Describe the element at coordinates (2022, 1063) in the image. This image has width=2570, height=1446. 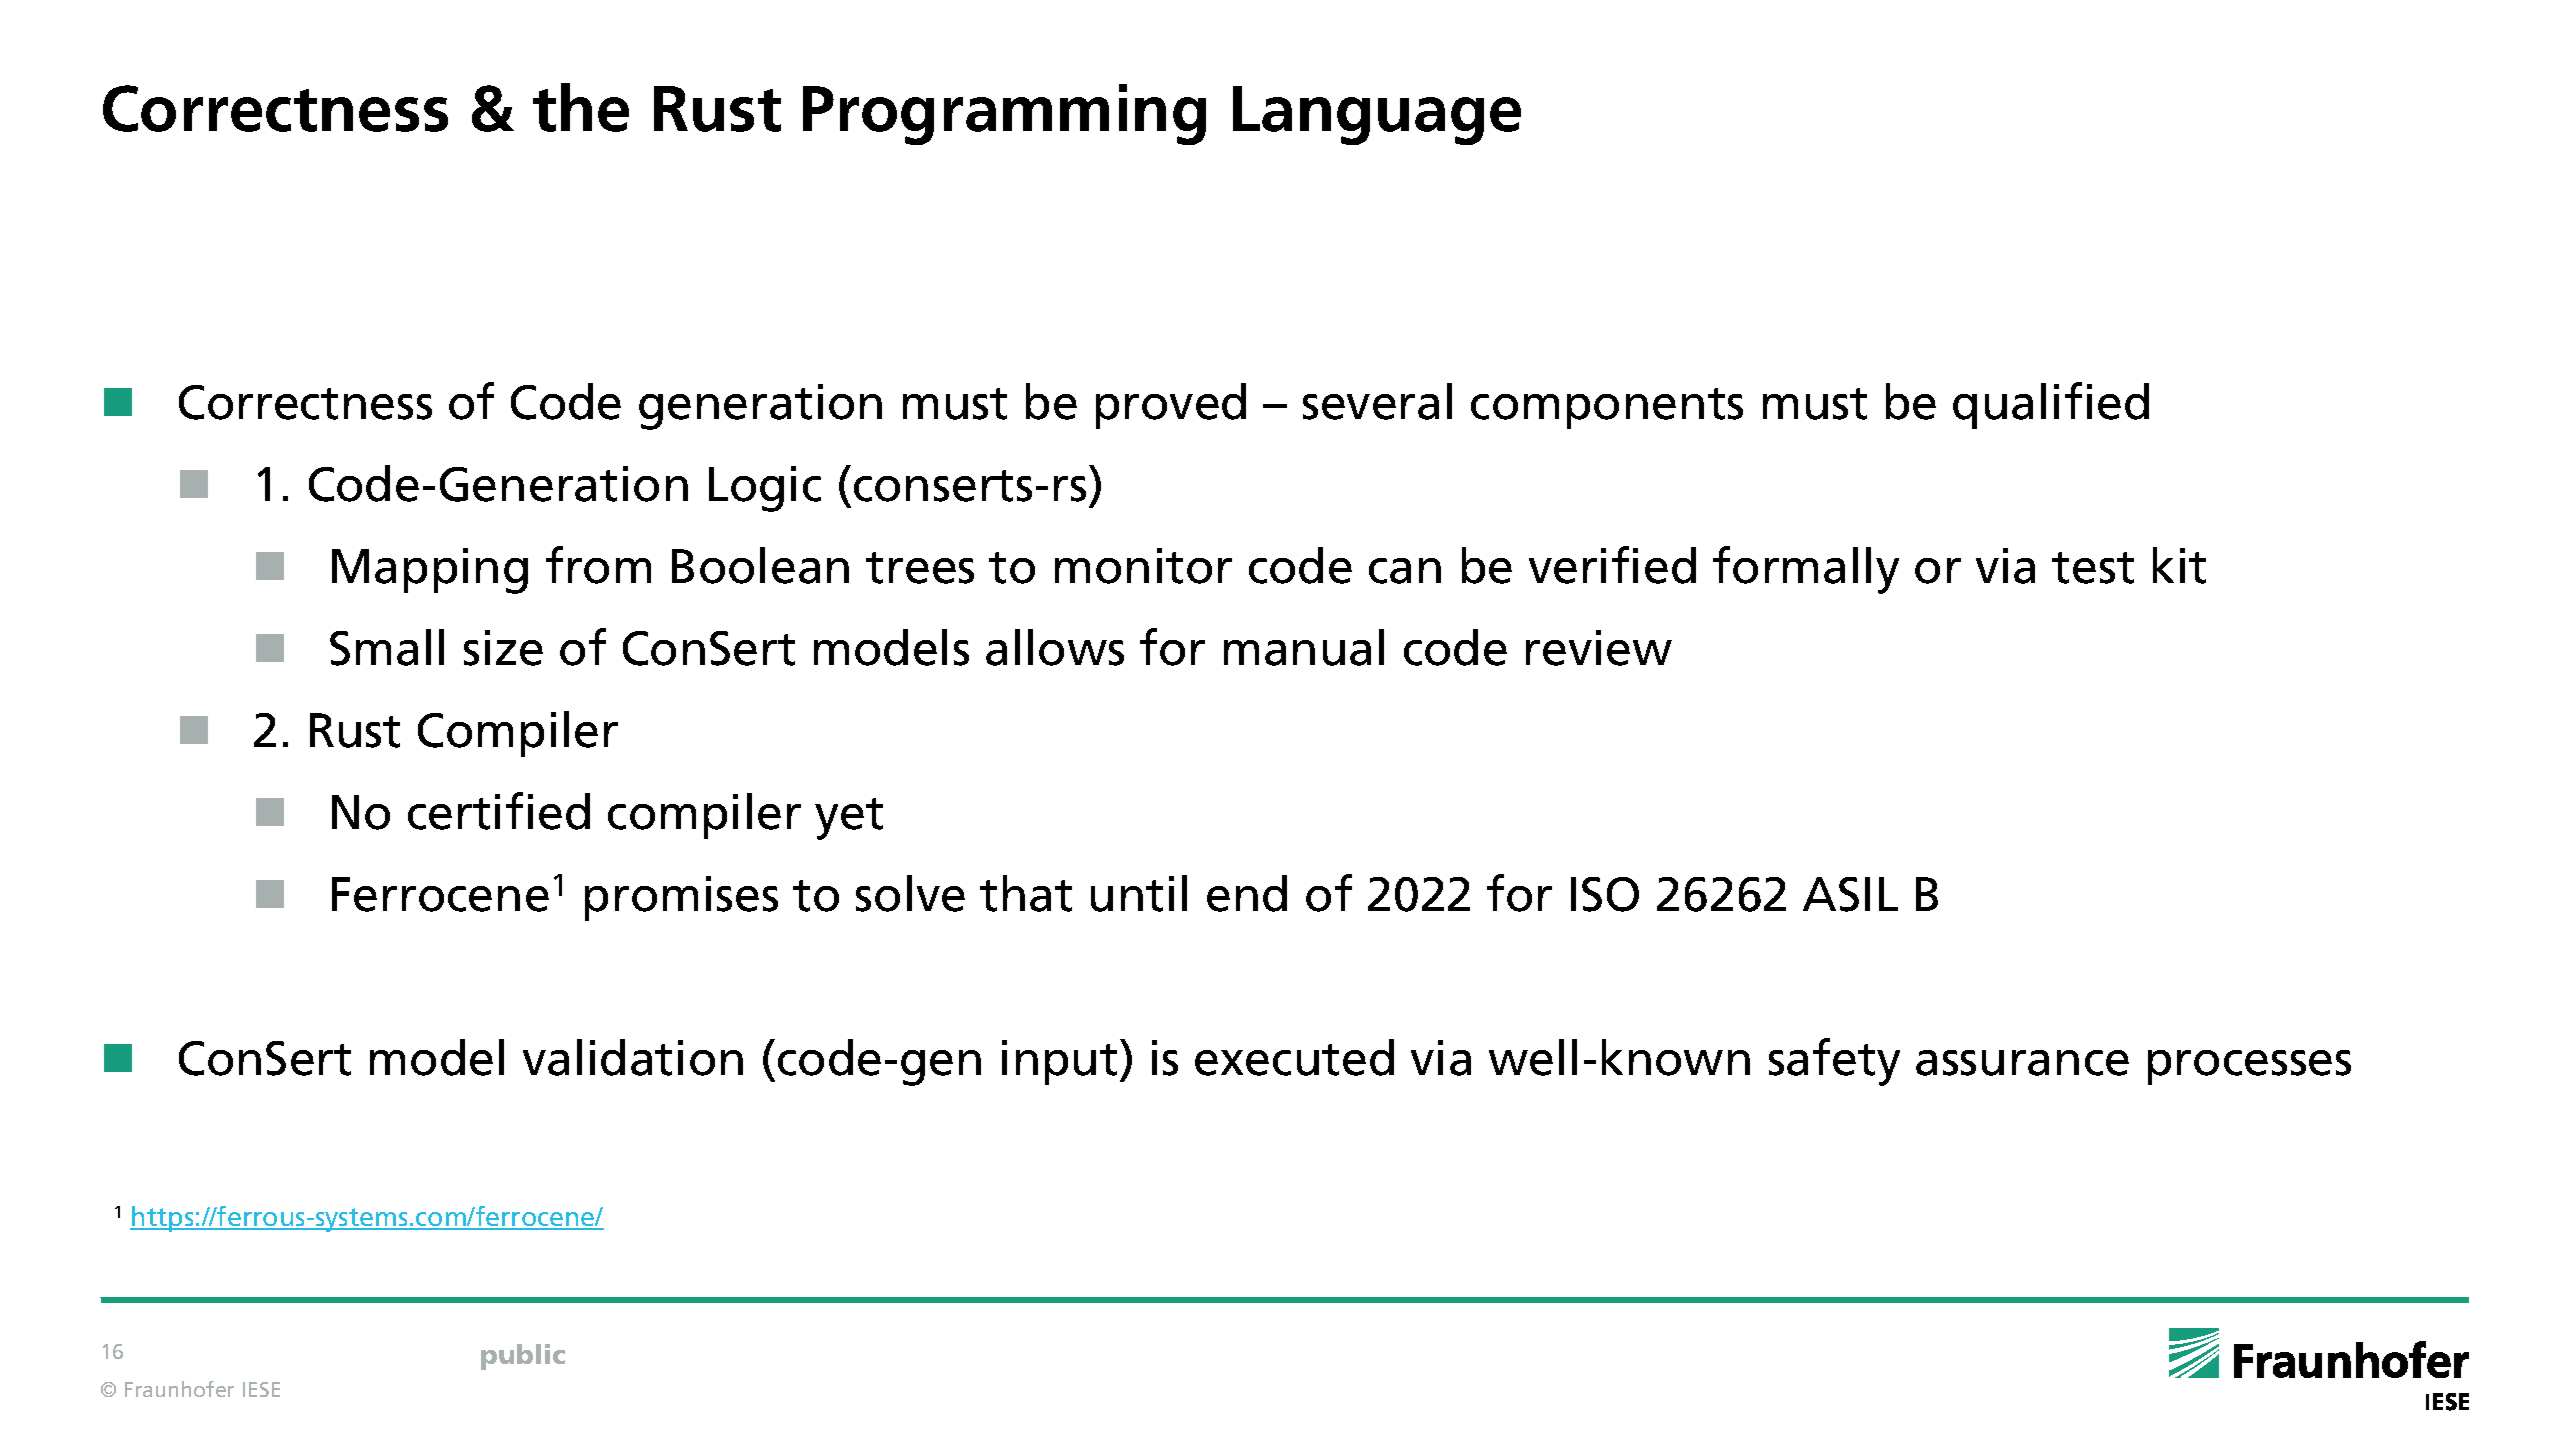
I see `assurance` at that location.
